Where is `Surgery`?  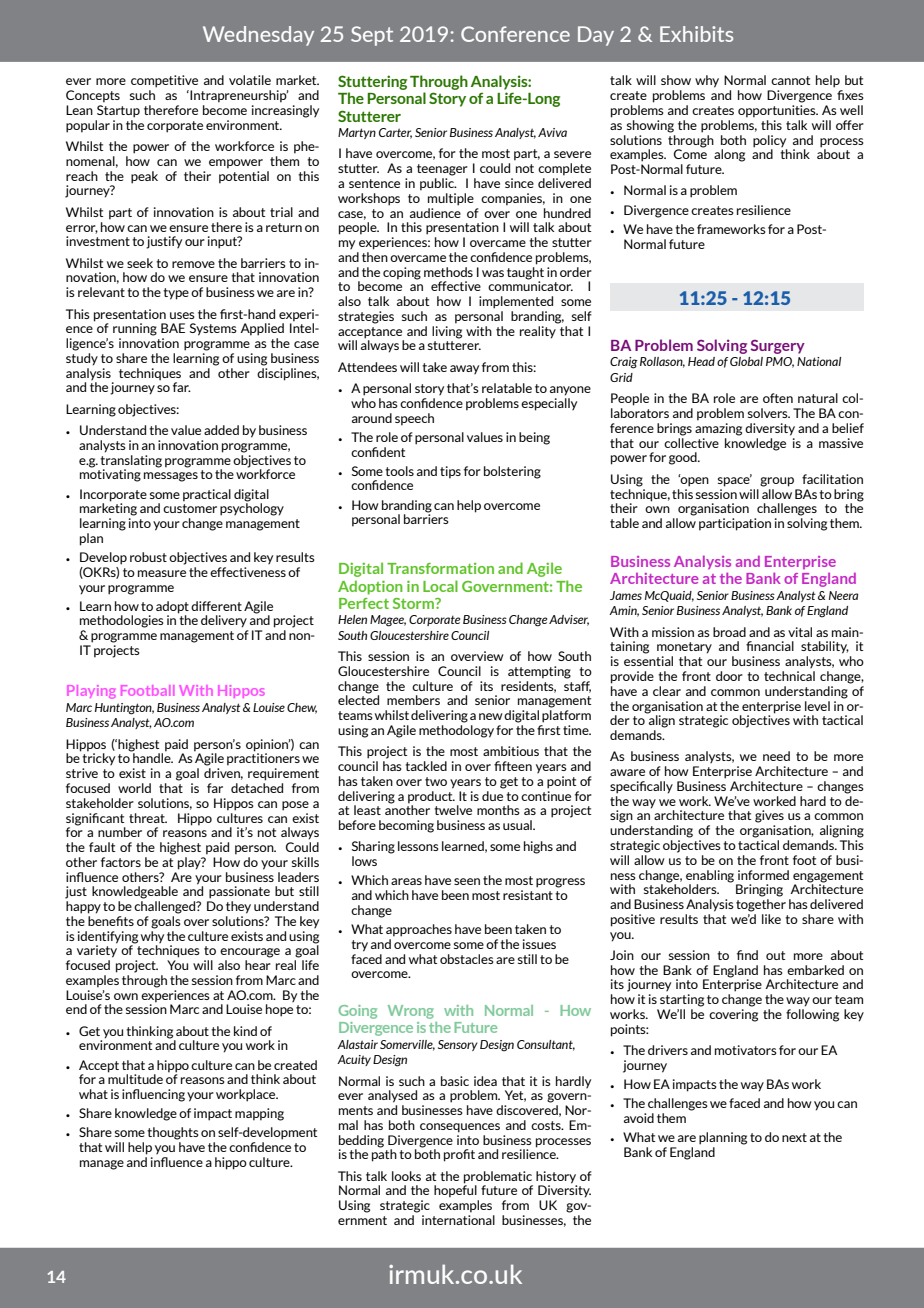
Surgery is located at coordinates (778, 347).
